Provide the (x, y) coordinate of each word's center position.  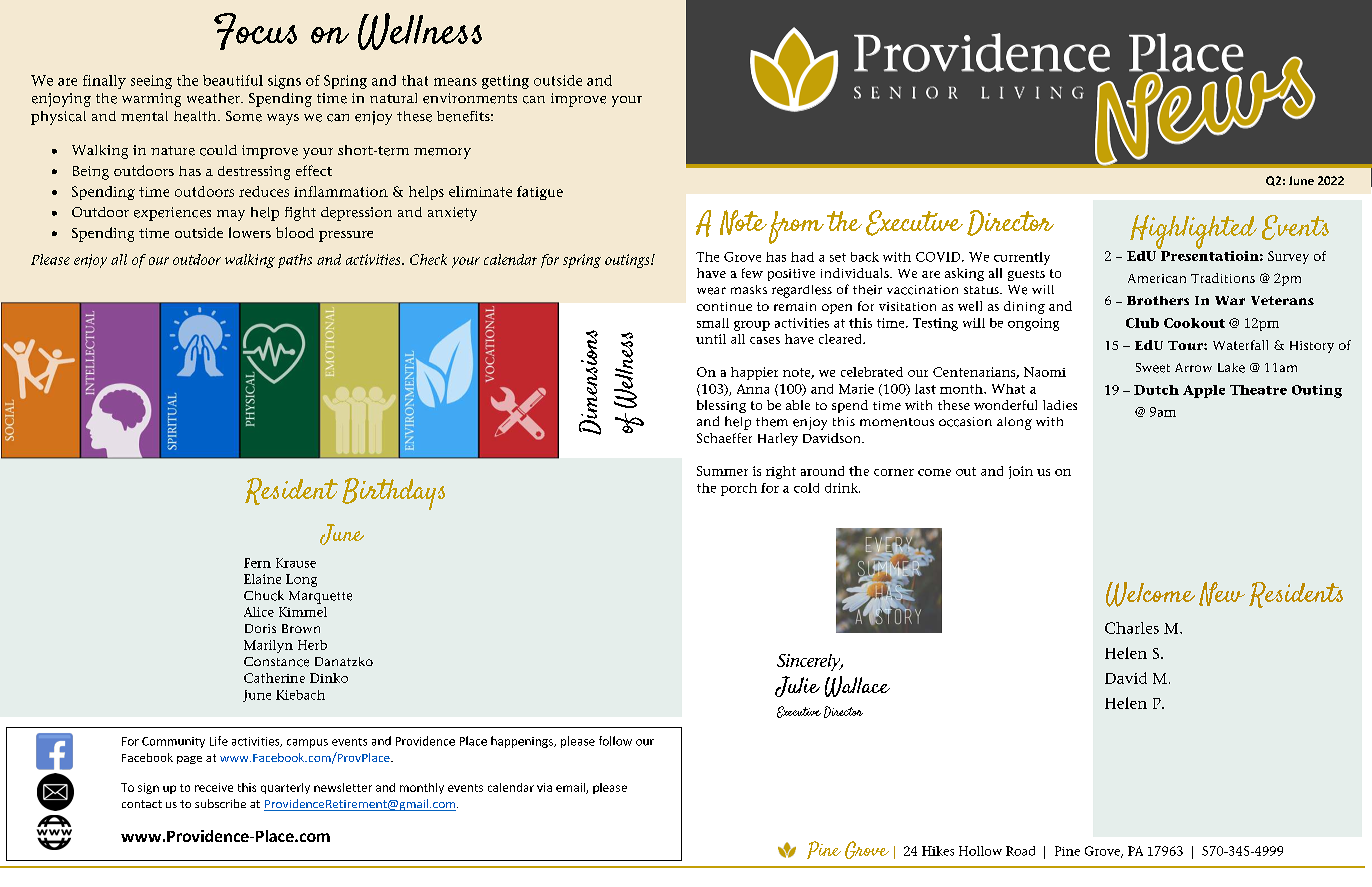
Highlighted (1193, 232)
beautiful (233, 80)
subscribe (220, 803)
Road (1020, 851)
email (571, 788)
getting (505, 82)
